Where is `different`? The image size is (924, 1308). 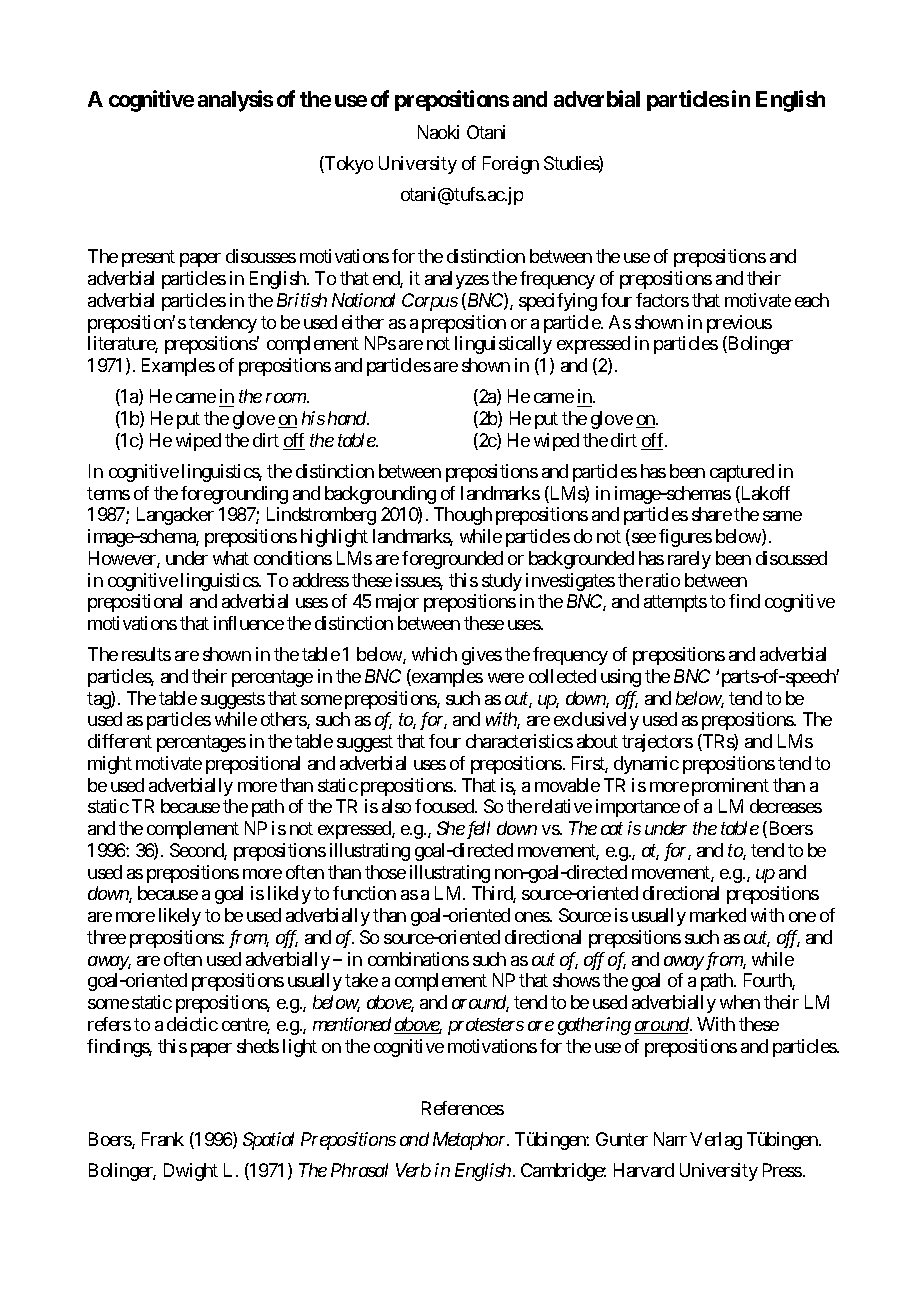
different is located at coordinates (120, 741).
